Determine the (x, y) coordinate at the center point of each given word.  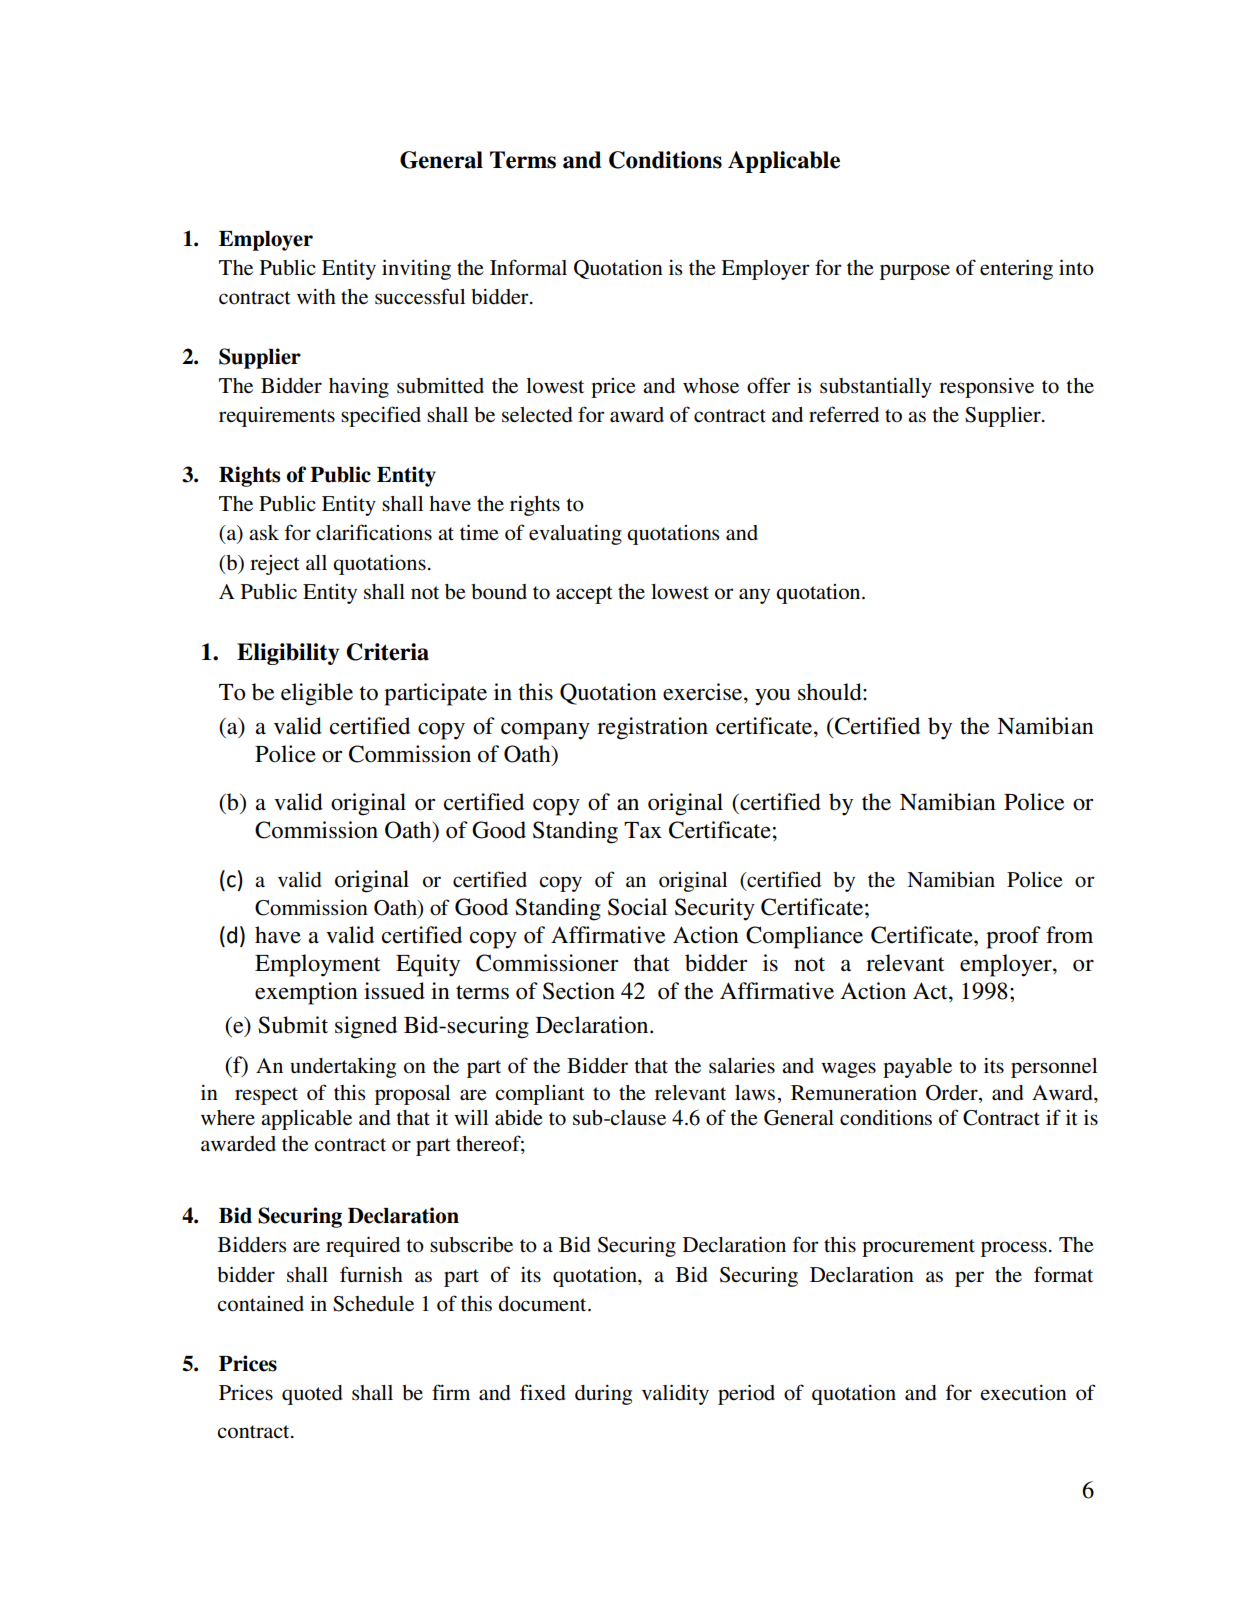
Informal (528, 267)
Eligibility (288, 654)
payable (917, 1068)
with (316, 296)
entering (1016, 269)
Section (579, 991)
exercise (704, 692)
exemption (306, 993)
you (772, 697)
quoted (312, 1395)
